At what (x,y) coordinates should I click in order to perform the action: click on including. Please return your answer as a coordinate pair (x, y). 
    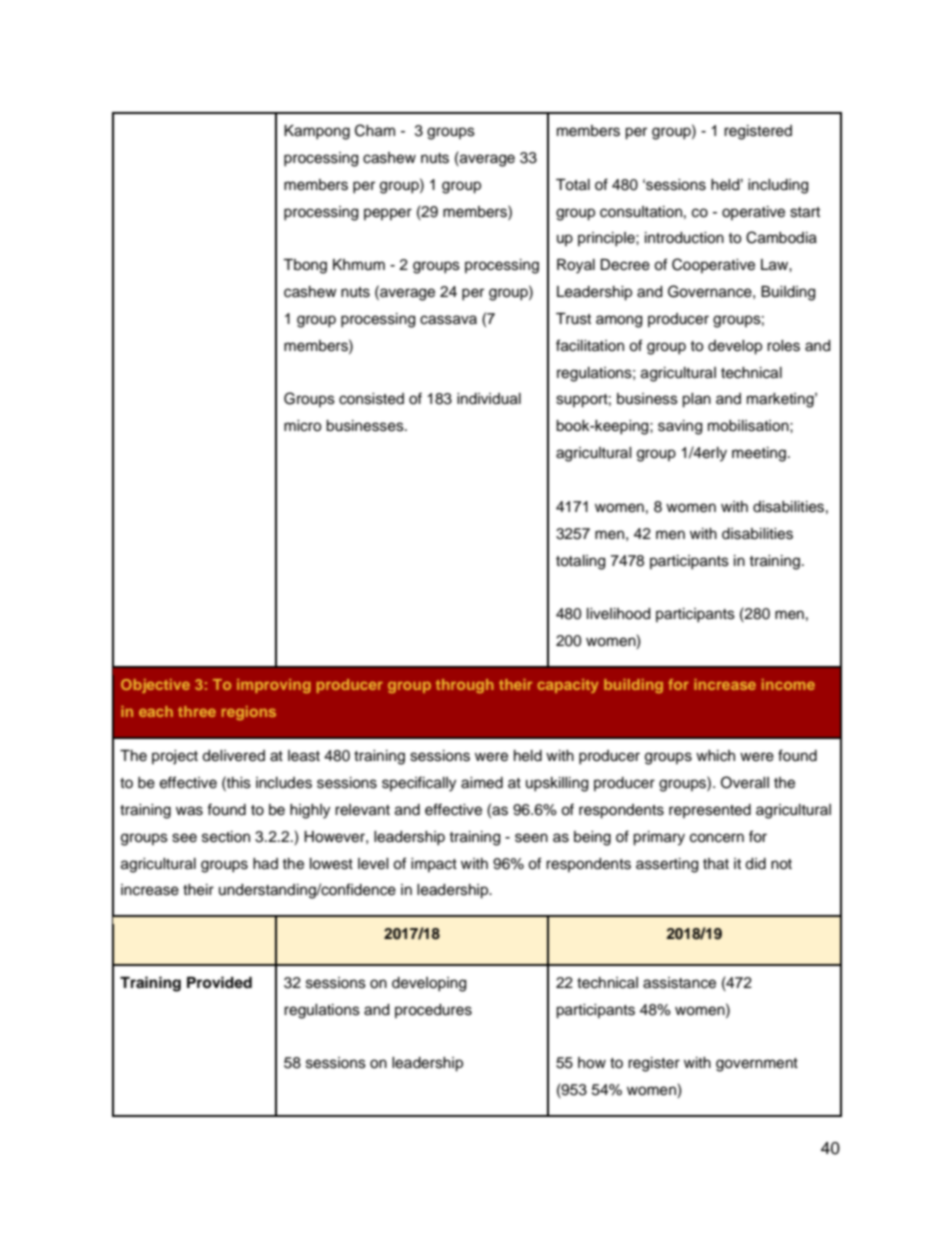
    Looking at the image, I should click on (778, 186).
